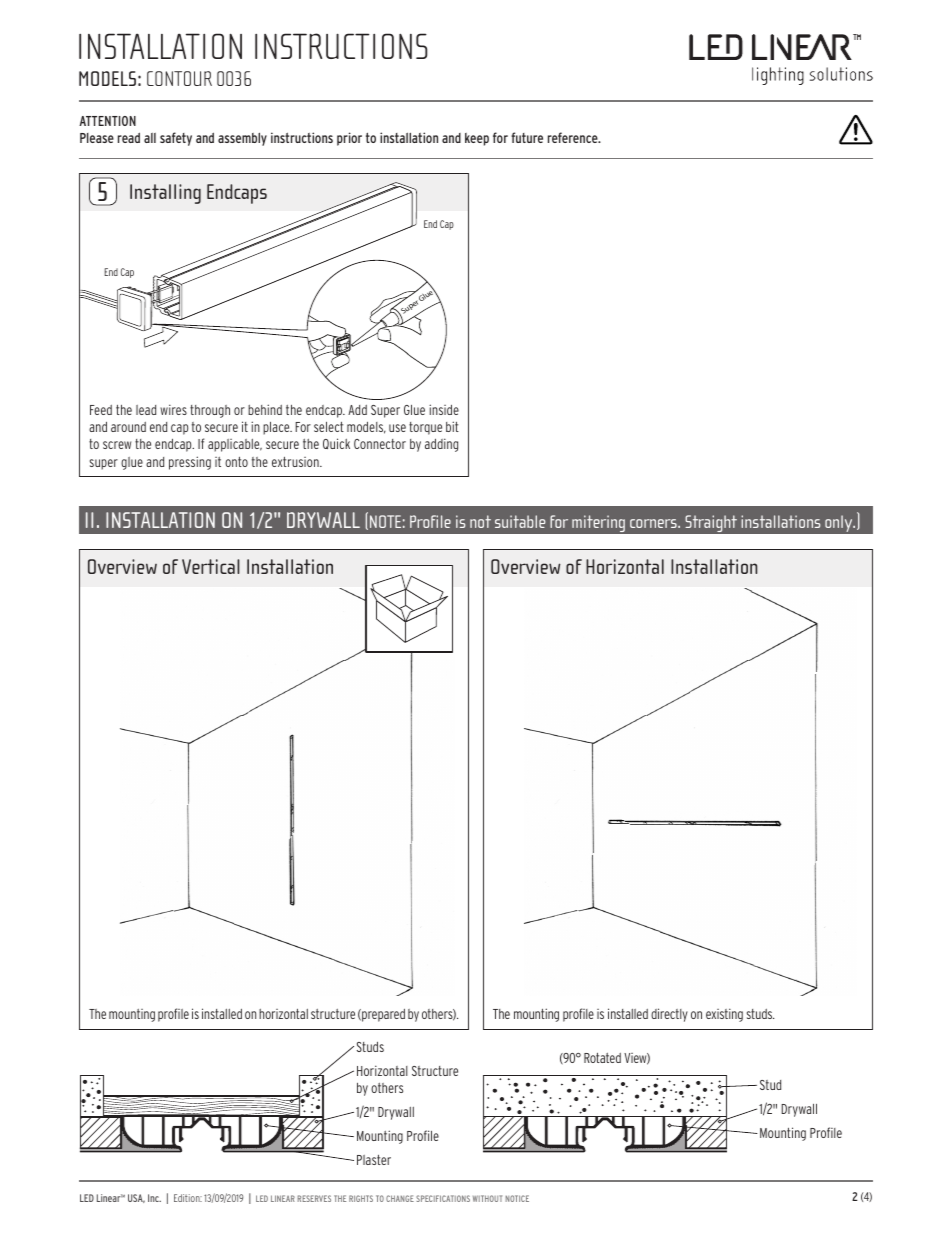 The height and width of the image is (1233, 952). Describe the element at coordinates (211, 566) in the image. I see `Vertical` at that location.
